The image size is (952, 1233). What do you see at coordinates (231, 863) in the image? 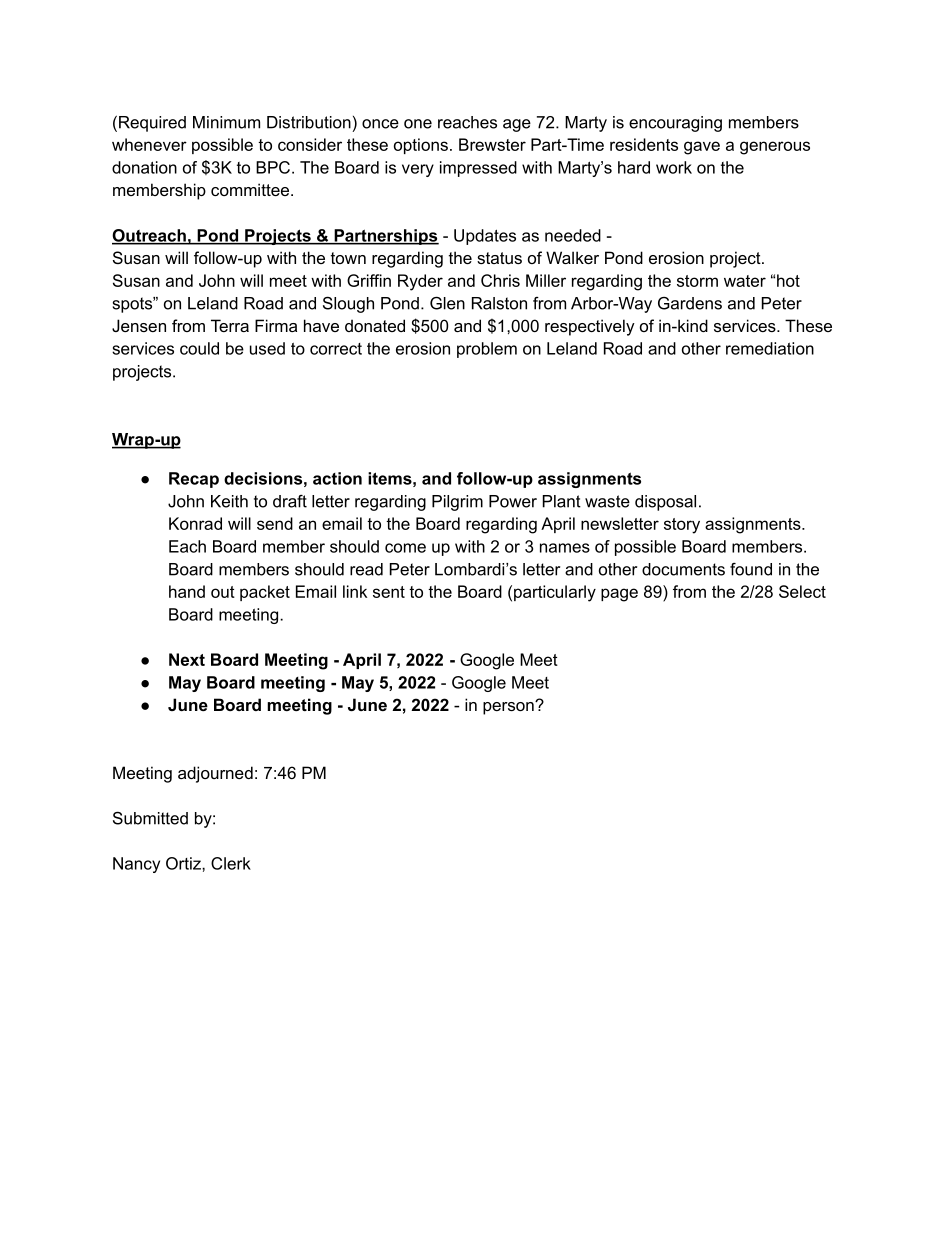
I see `Clerk` at bounding box center [231, 863].
